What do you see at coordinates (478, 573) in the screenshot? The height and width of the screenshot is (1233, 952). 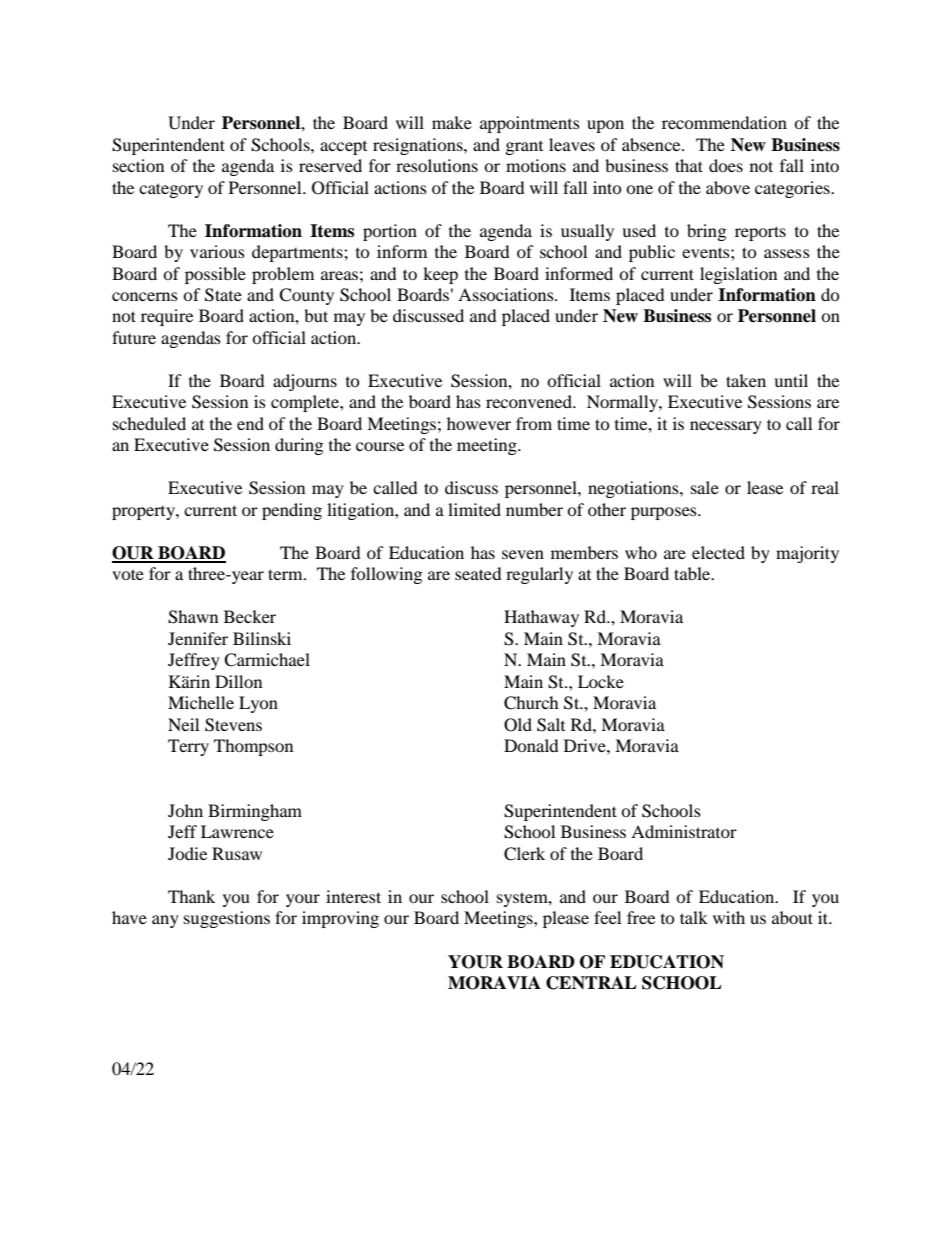 I see `seated` at bounding box center [478, 573].
